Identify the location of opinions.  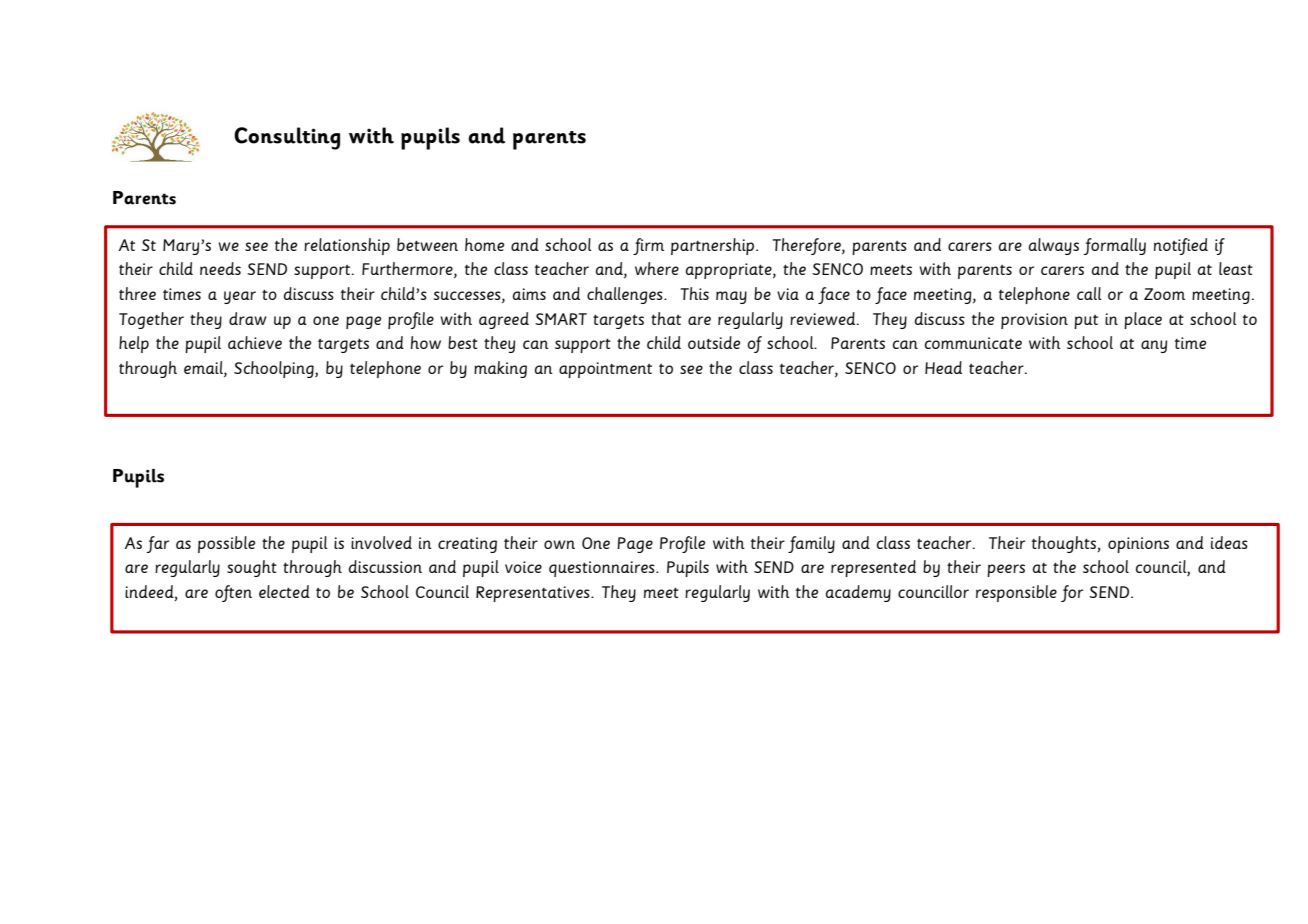
(1138, 545).
